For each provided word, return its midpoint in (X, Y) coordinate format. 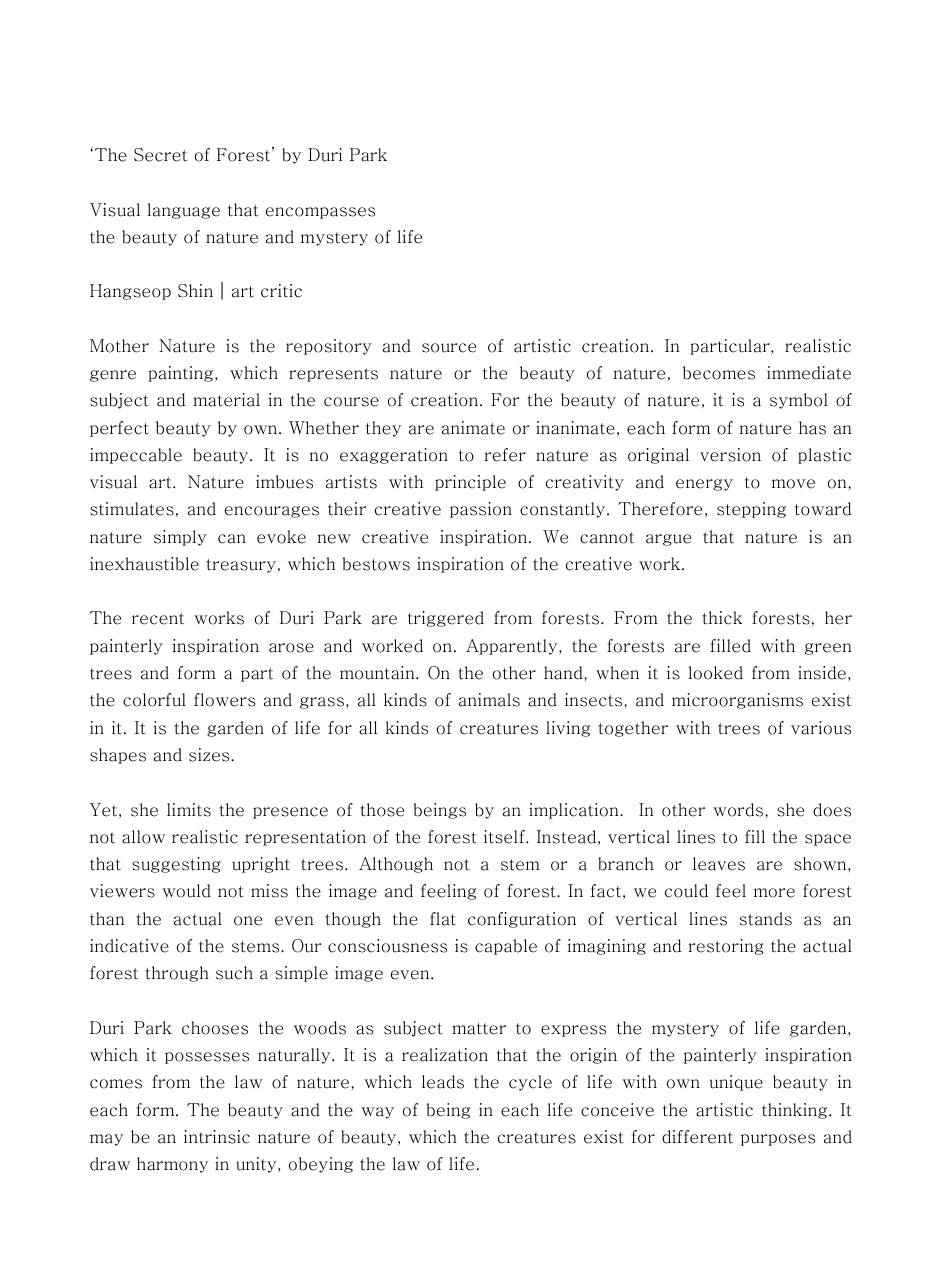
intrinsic (217, 1137)
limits (189, 810)
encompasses (320, 213)
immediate (809, 373)
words (739, 810)
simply (180, 538)
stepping (751, 510)
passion (481, 510)
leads (443, 1082)
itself (505, 837)
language (184, 211)
